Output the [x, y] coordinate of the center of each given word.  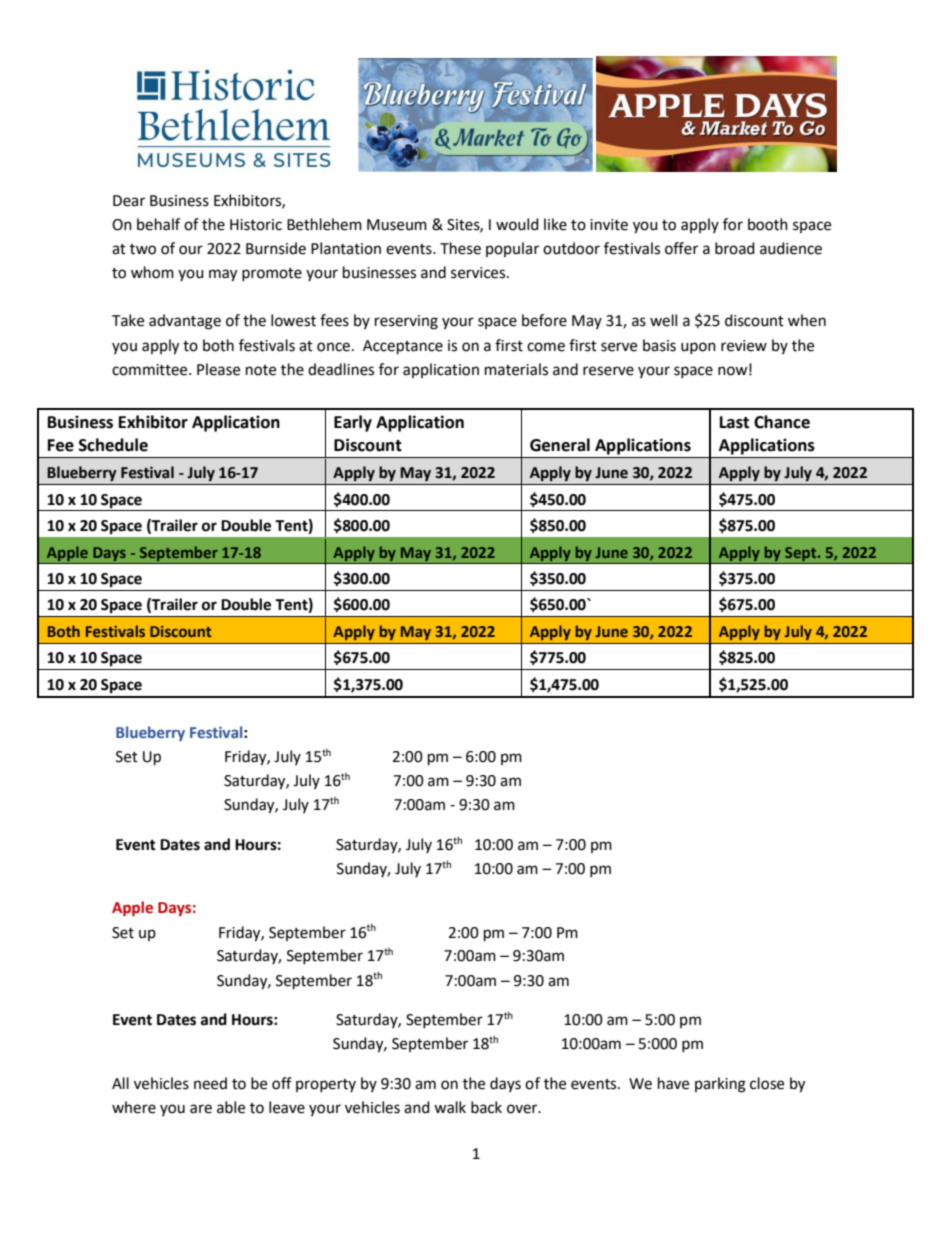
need [210, 1083]
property [326, 1085]
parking [720, 1085]
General [560, 445]
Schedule [113, 445]
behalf [158, 224]
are [201, 1109]
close [767, 1083]
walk [450, 1107]
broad [735, 248]
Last [734, 422]
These [460, 248]
